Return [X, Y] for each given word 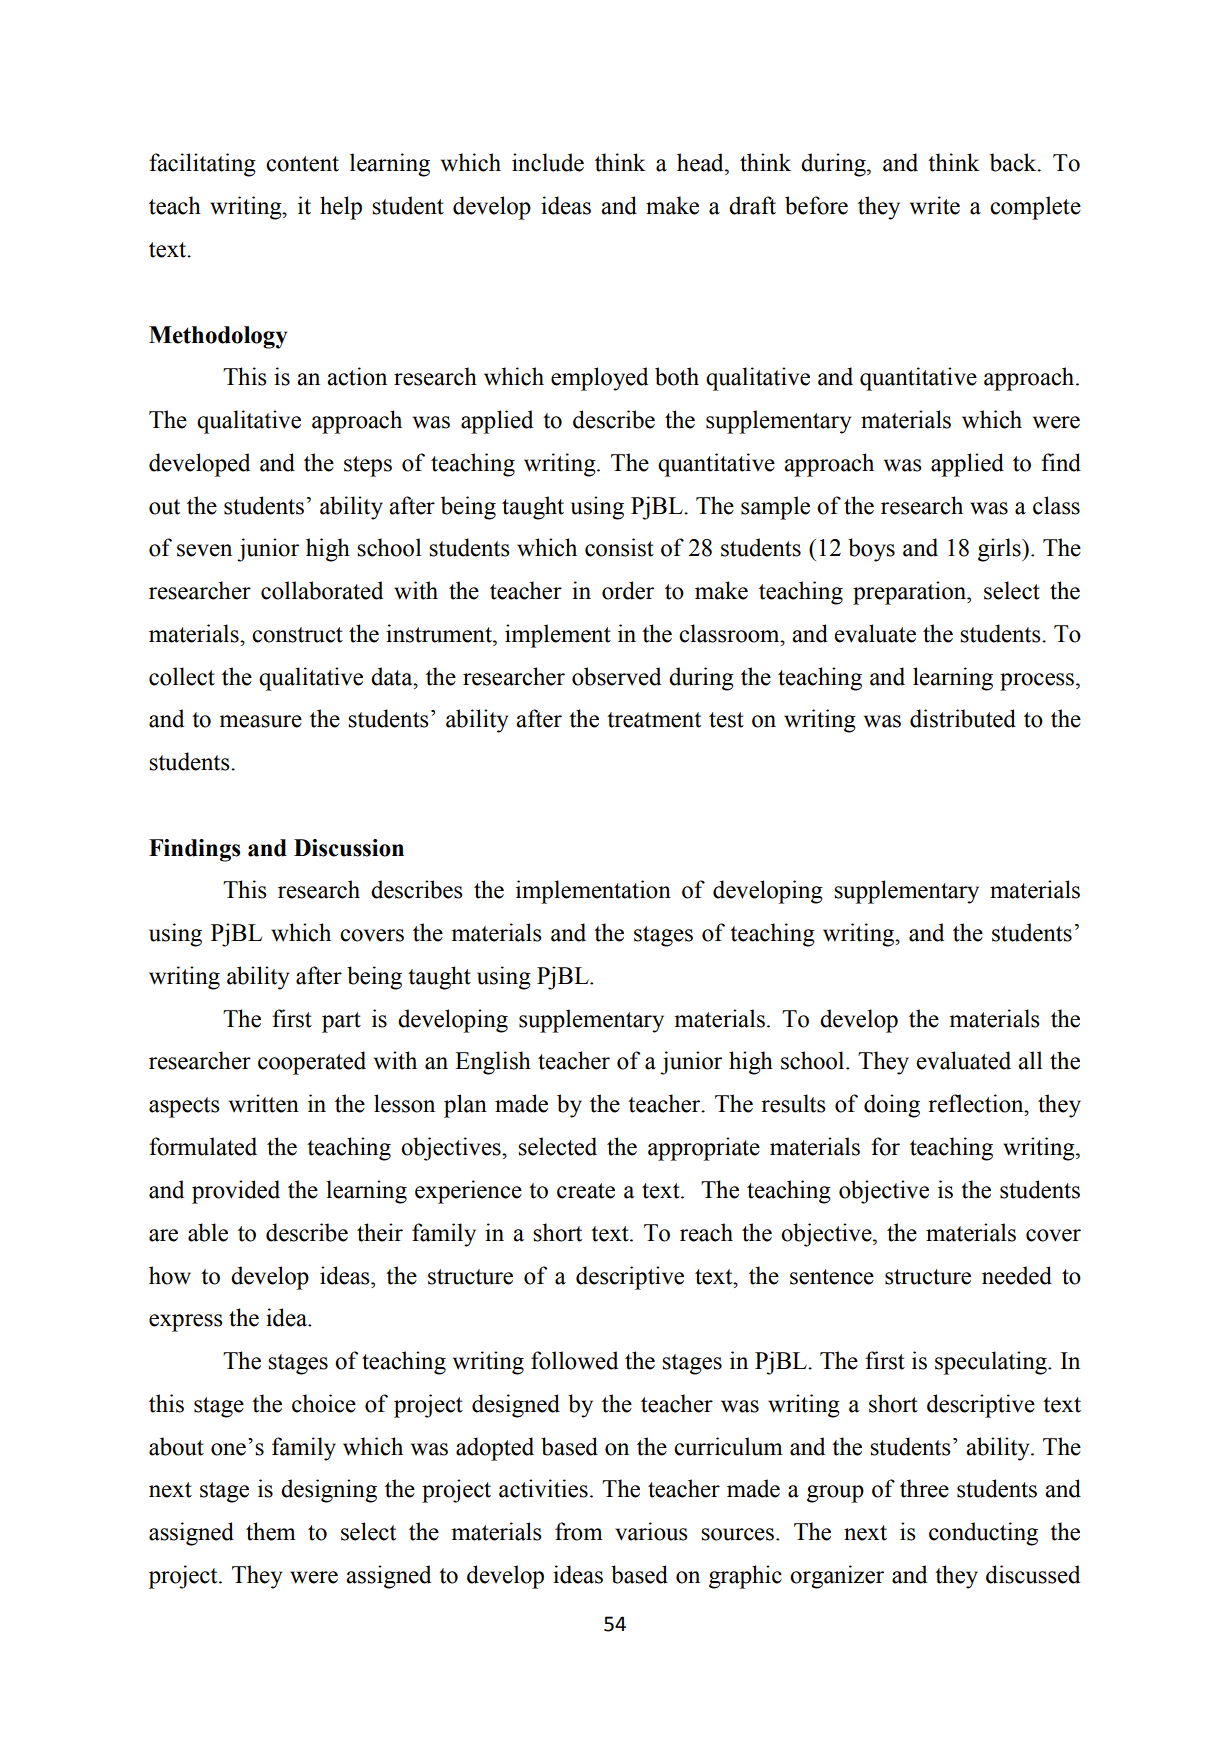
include [548, 162]
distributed [963, 718]
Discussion [349, 848]
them [271, 1531]
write [935, 205]
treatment [654, 720]
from [579, 1531]
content [302, 164]
